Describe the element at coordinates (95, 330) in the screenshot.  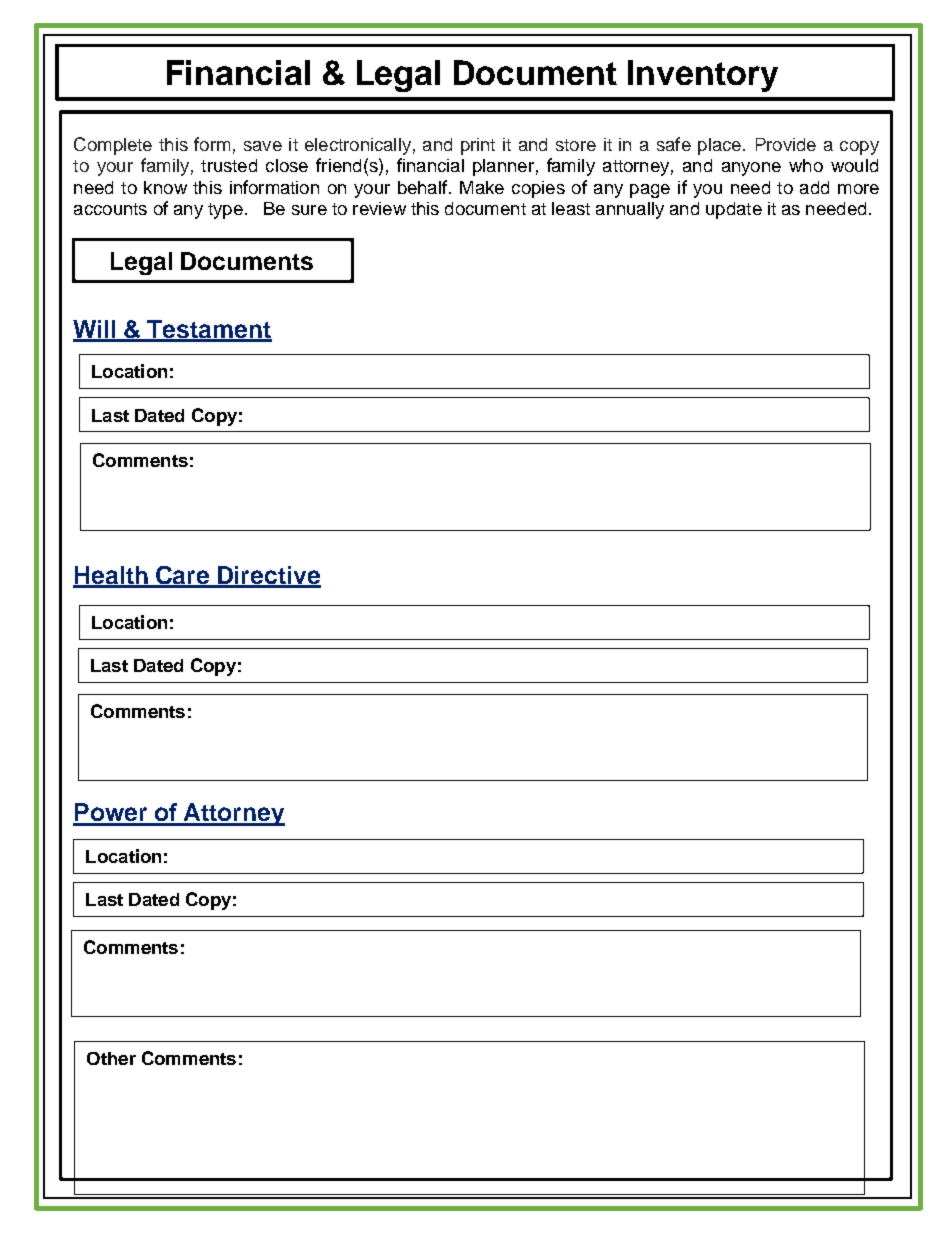
I see `Will` at that location.
